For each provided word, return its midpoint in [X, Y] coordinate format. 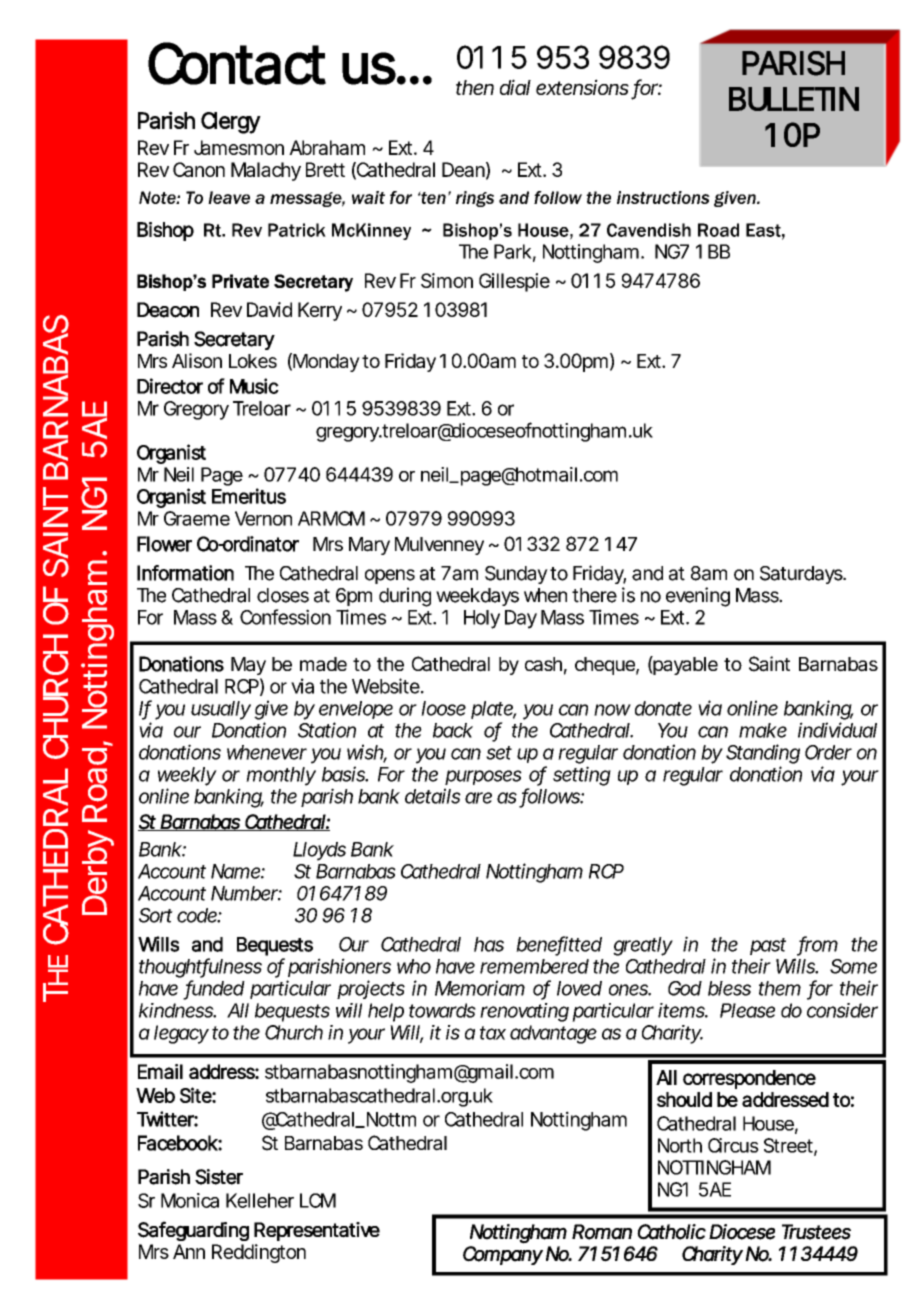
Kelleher [260, 1200]
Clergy [231, 123]
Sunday [516, 575]
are [478, 798]
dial [515, 87]
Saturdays [803, 575]
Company [503, 1255]
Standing [763, 754]
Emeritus [249, 496]
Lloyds [319, 851]
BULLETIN [794, 99]
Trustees [816, 1232]
